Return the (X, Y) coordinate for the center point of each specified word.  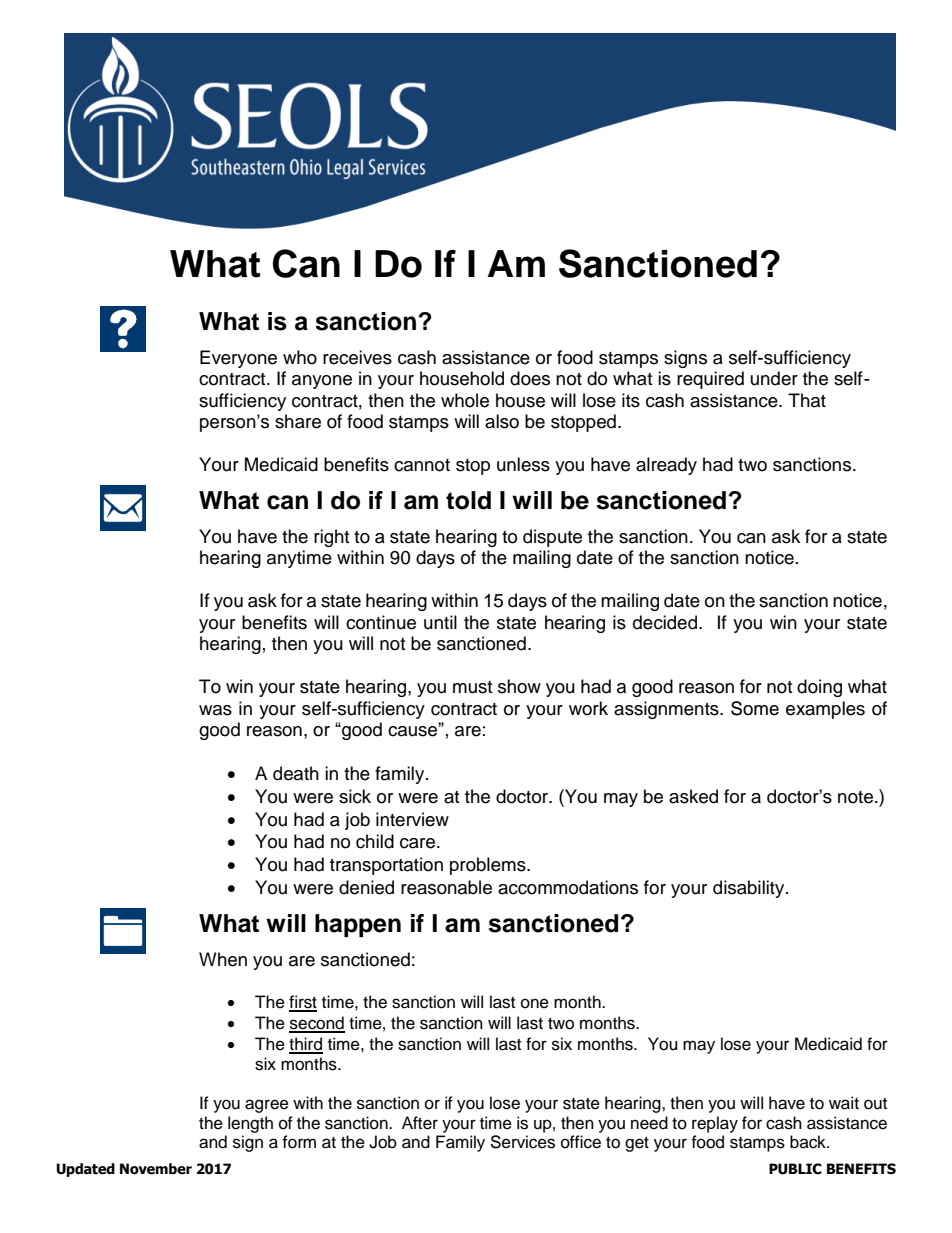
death (296, 773)
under (774, 378)
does (530, 378)
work (588, 708)
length (250, 1124)
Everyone (238, 359)
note (857, 797)
